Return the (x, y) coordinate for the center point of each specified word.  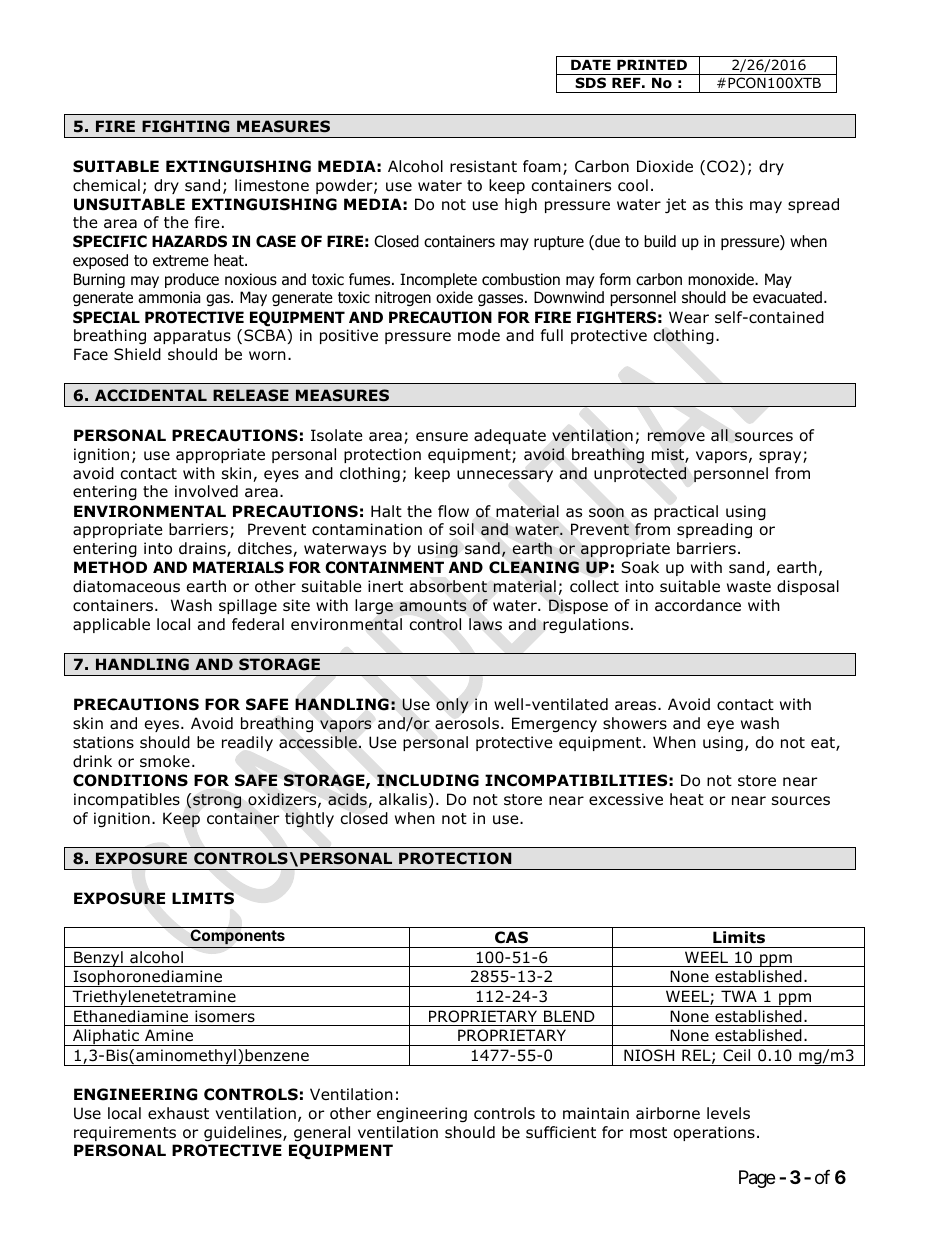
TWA (739, 996)
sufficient (561, 1132)
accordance (698, 605)
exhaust (178, 1113)
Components (237, 938)
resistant (483, 166)
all (719, 435)
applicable (111, 625)
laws (485, 624)
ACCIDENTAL (151, 395)
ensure (442, 436)
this (729, 204)
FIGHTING (185, 126)
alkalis (403, 799)
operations (714, 1133)
